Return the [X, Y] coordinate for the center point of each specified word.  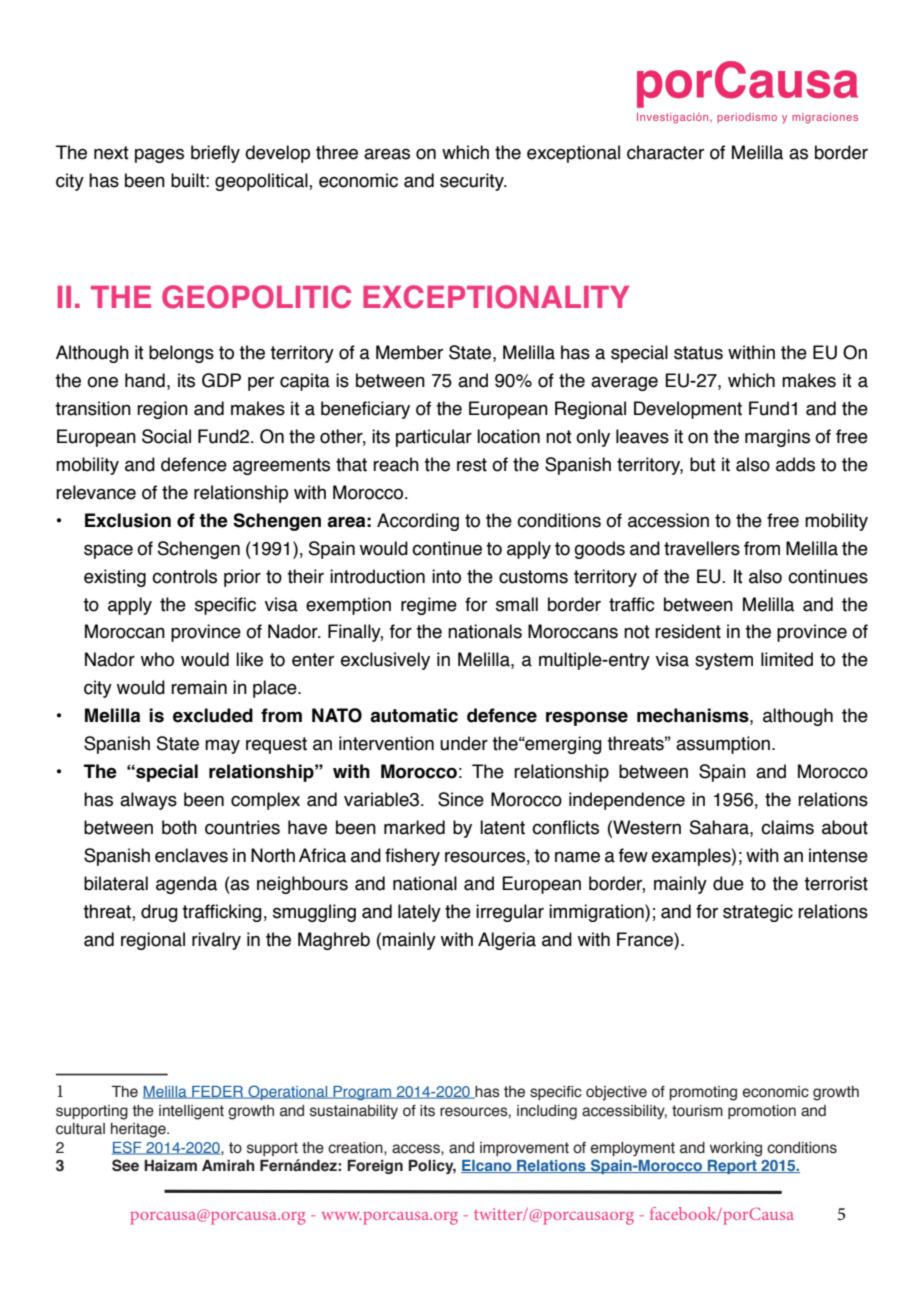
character [665, 152]
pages [159, 155]
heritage [139, 1130]
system [724, 661]
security [473, 182]
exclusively [385, 661]
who [157, 659]
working [736, 1149]
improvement [524, 1149]
